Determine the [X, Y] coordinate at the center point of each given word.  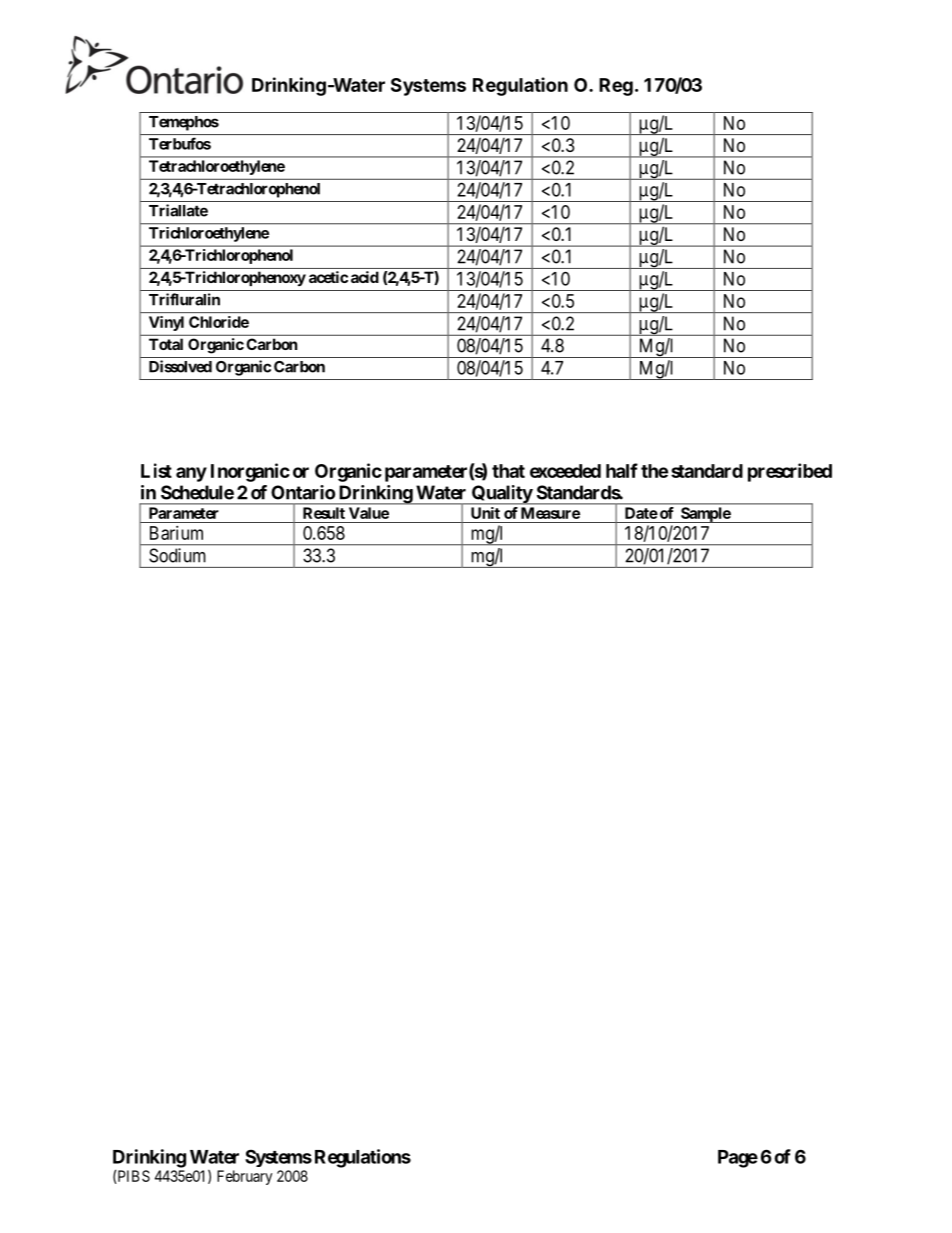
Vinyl [166, 323]
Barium [176, 533]
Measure [550, 513]
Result [324, 513]
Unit [485, 513]
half [622, 470]
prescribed [790, 472]
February [244, 1177]
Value [369, 513]
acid [365, 277]
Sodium [177, 555]
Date [641, 513]
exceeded [565, 471]
